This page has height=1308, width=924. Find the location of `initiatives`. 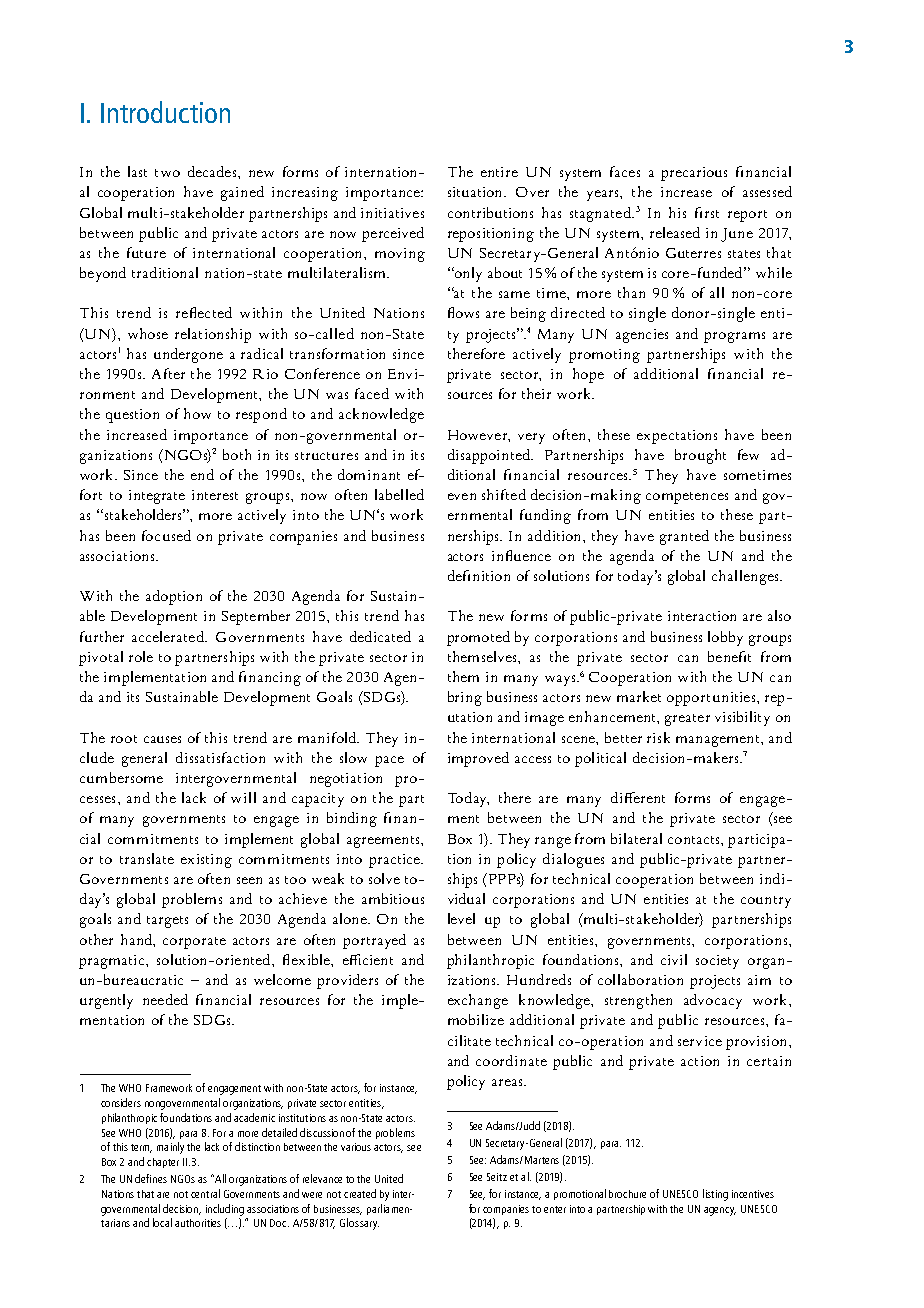

initiatives is located at coordinates (392, 213).
